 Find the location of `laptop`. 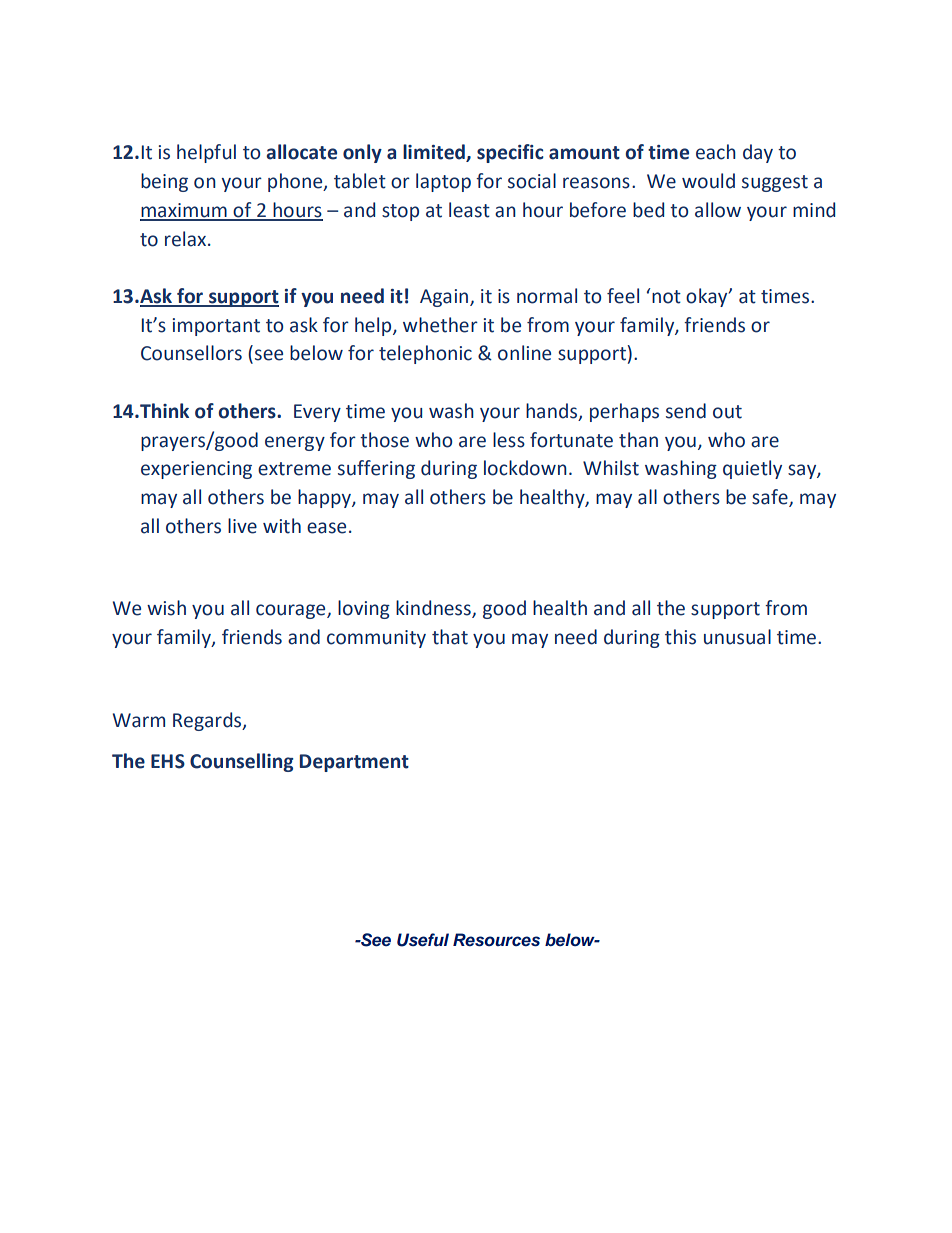

laptop is located at coordinates (443, 182).
